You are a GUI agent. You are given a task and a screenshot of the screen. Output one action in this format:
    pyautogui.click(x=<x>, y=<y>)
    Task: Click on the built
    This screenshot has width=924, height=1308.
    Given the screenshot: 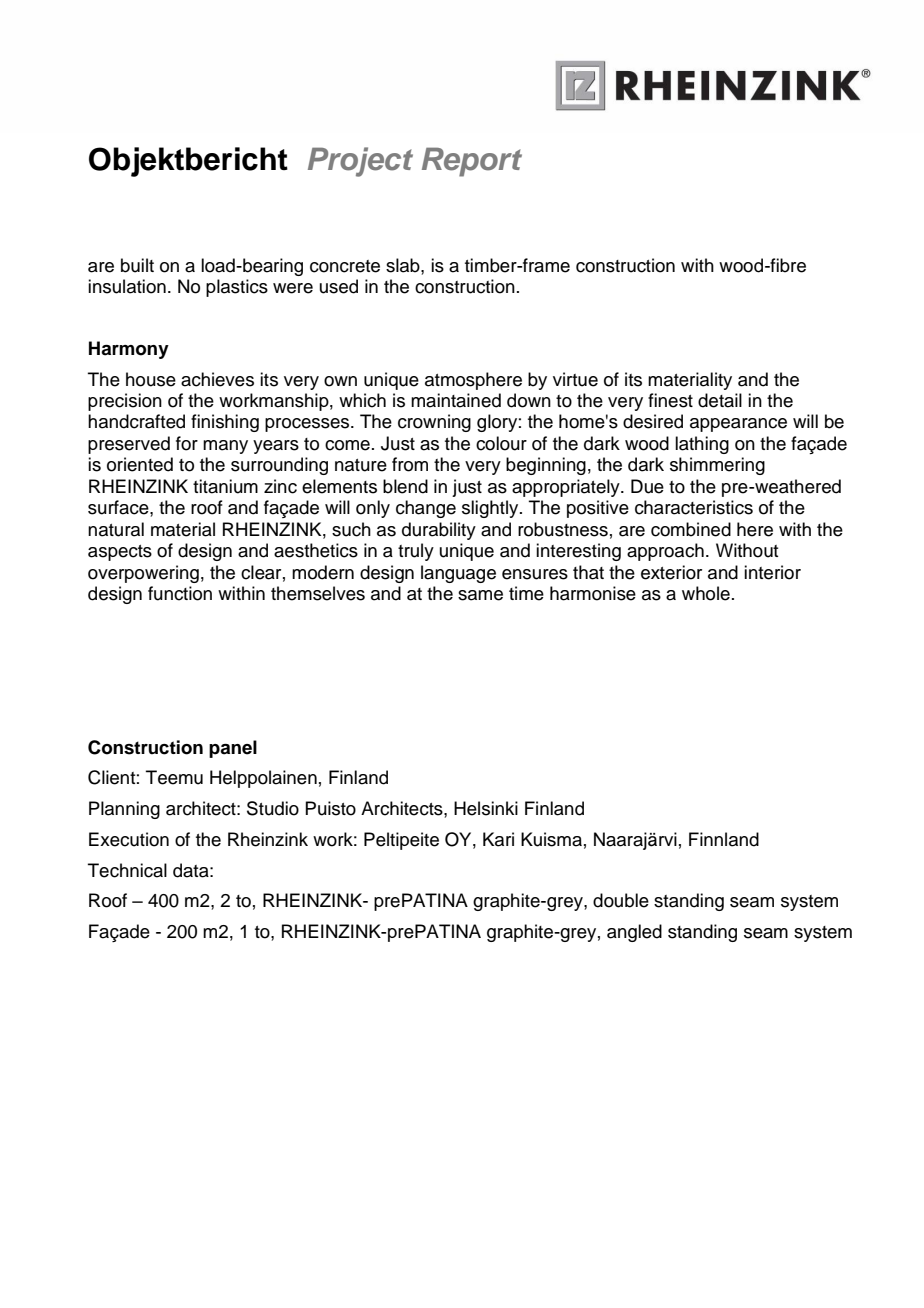 What is the action you would take?
    pyautogui.click(x=137, y=265)
